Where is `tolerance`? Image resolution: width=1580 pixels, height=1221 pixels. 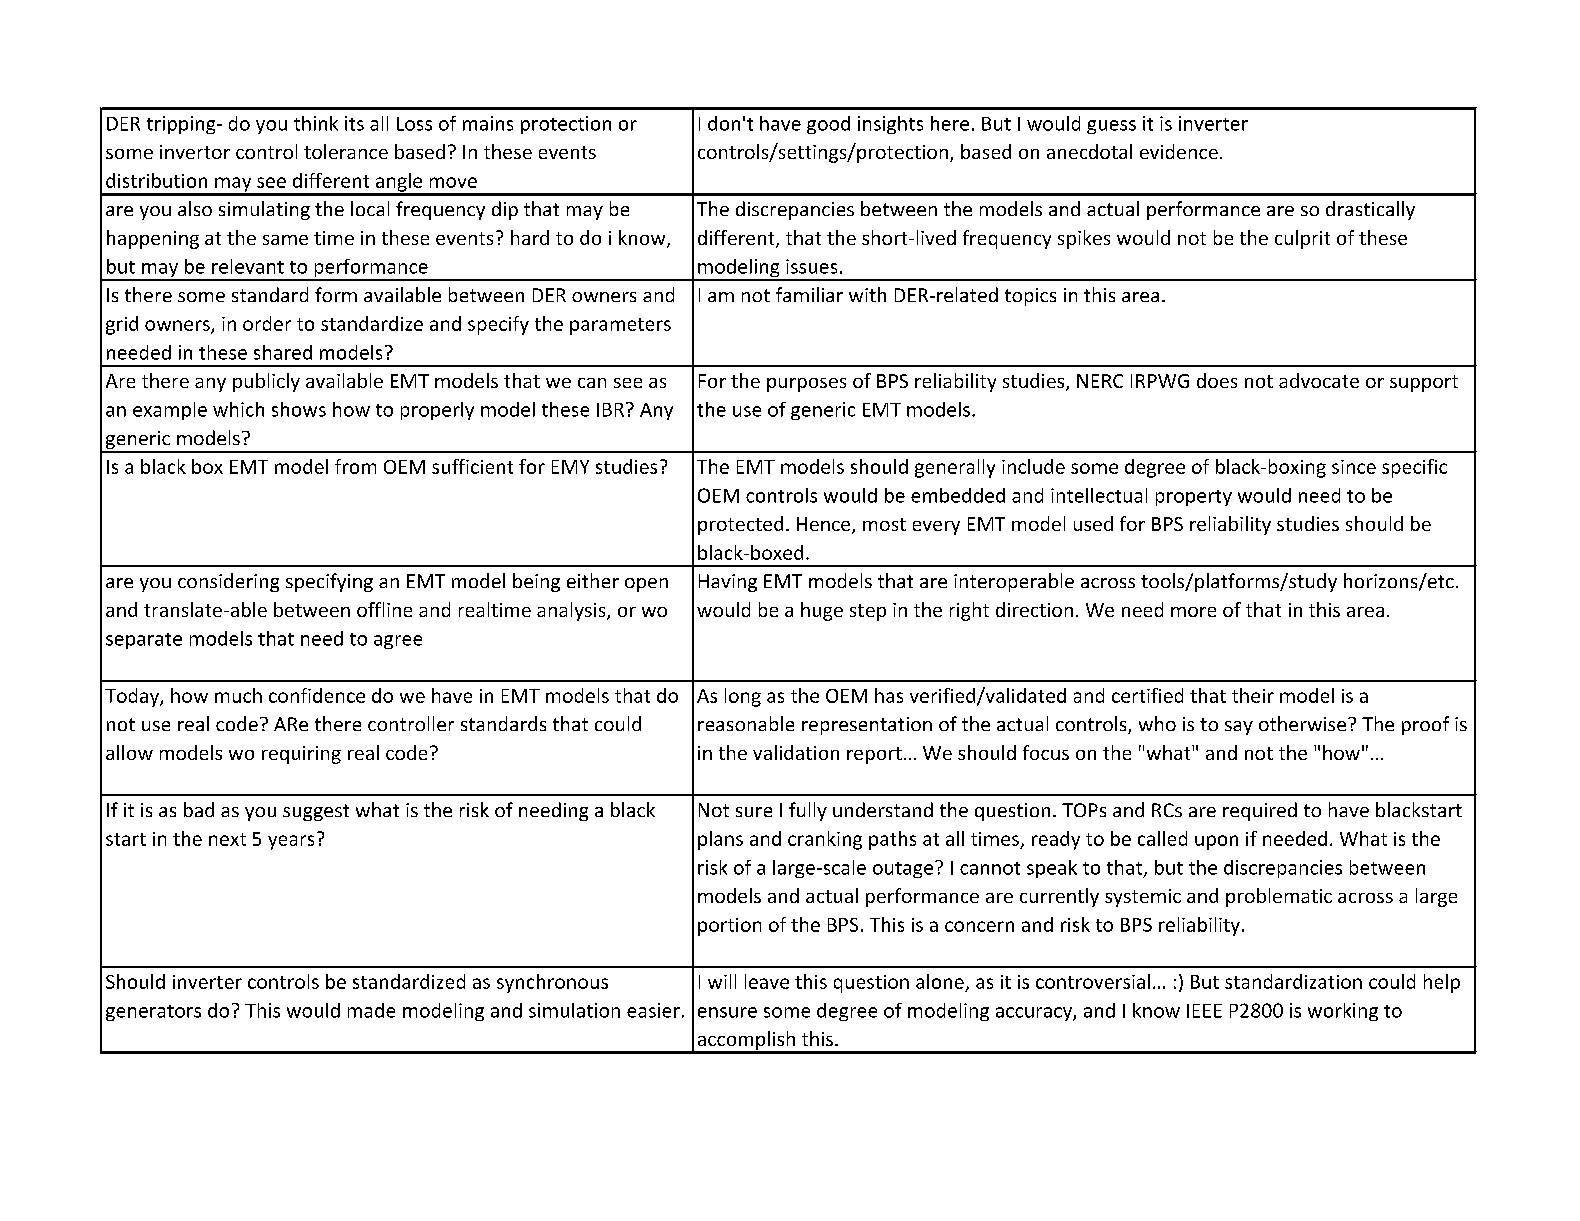 tolerance is located at coordinates (346, 151).
